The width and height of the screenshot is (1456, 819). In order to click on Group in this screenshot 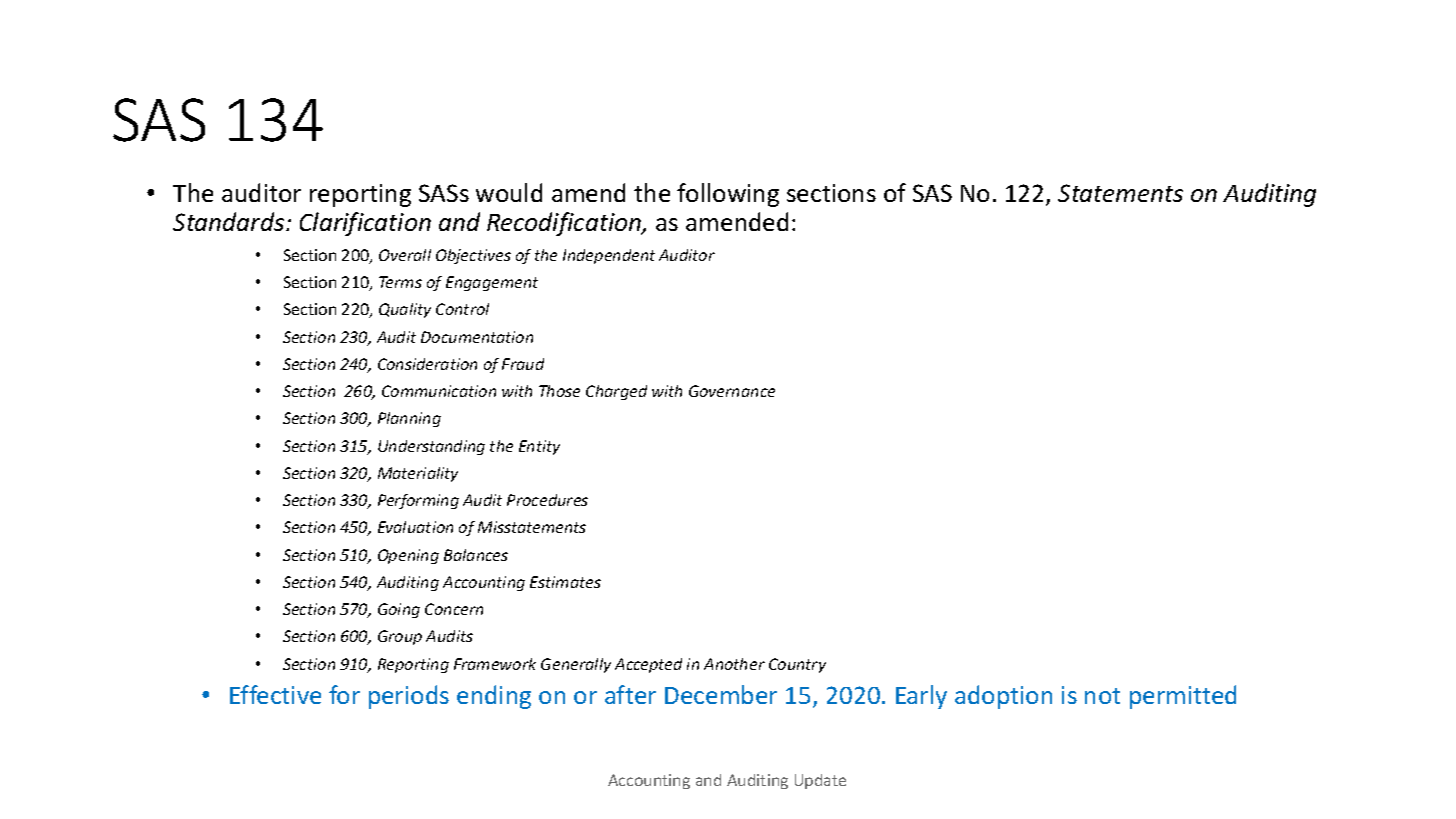, I will do `click(400, 637)`.
